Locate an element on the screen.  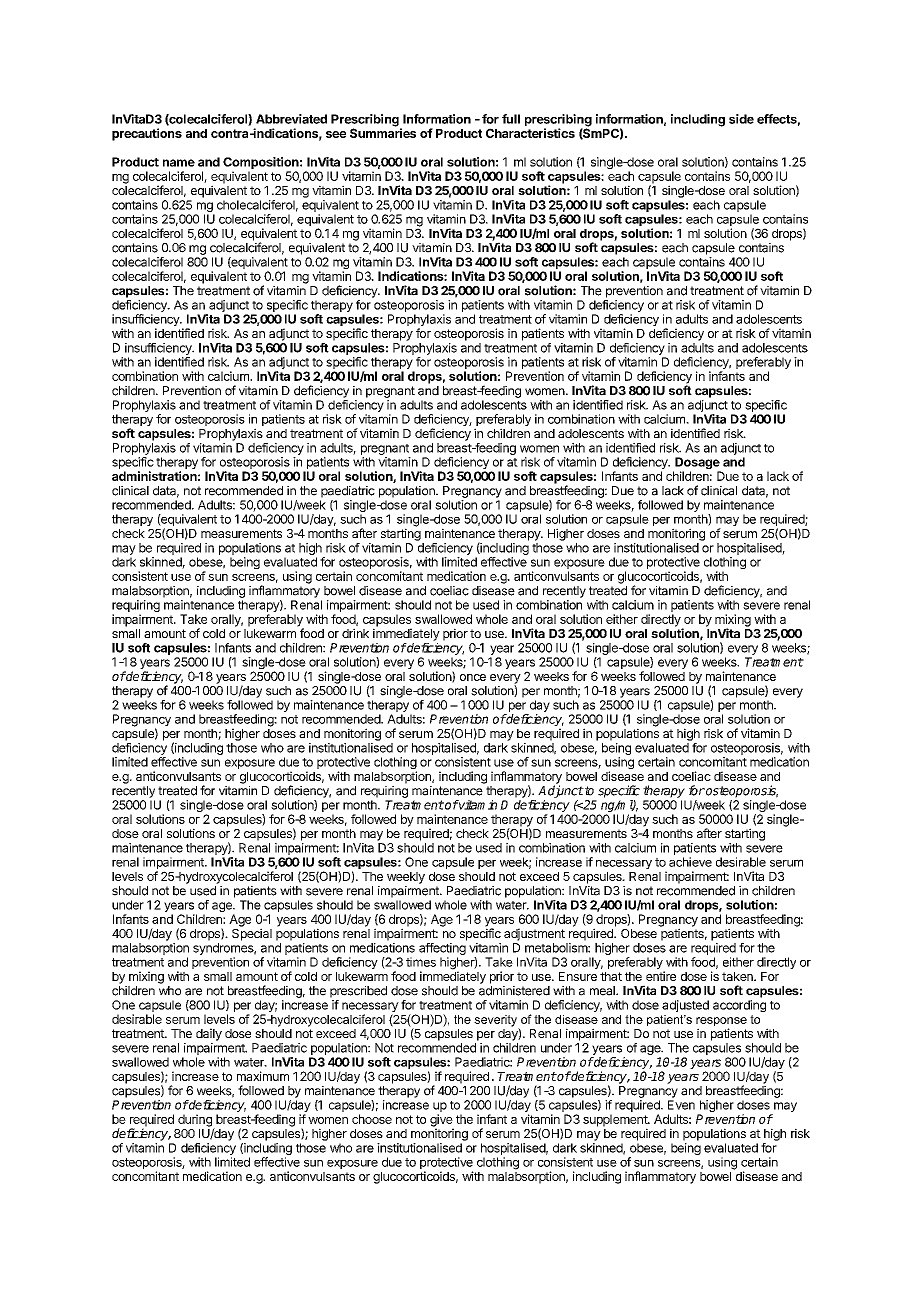
name is located at coordinates (179, 163).
